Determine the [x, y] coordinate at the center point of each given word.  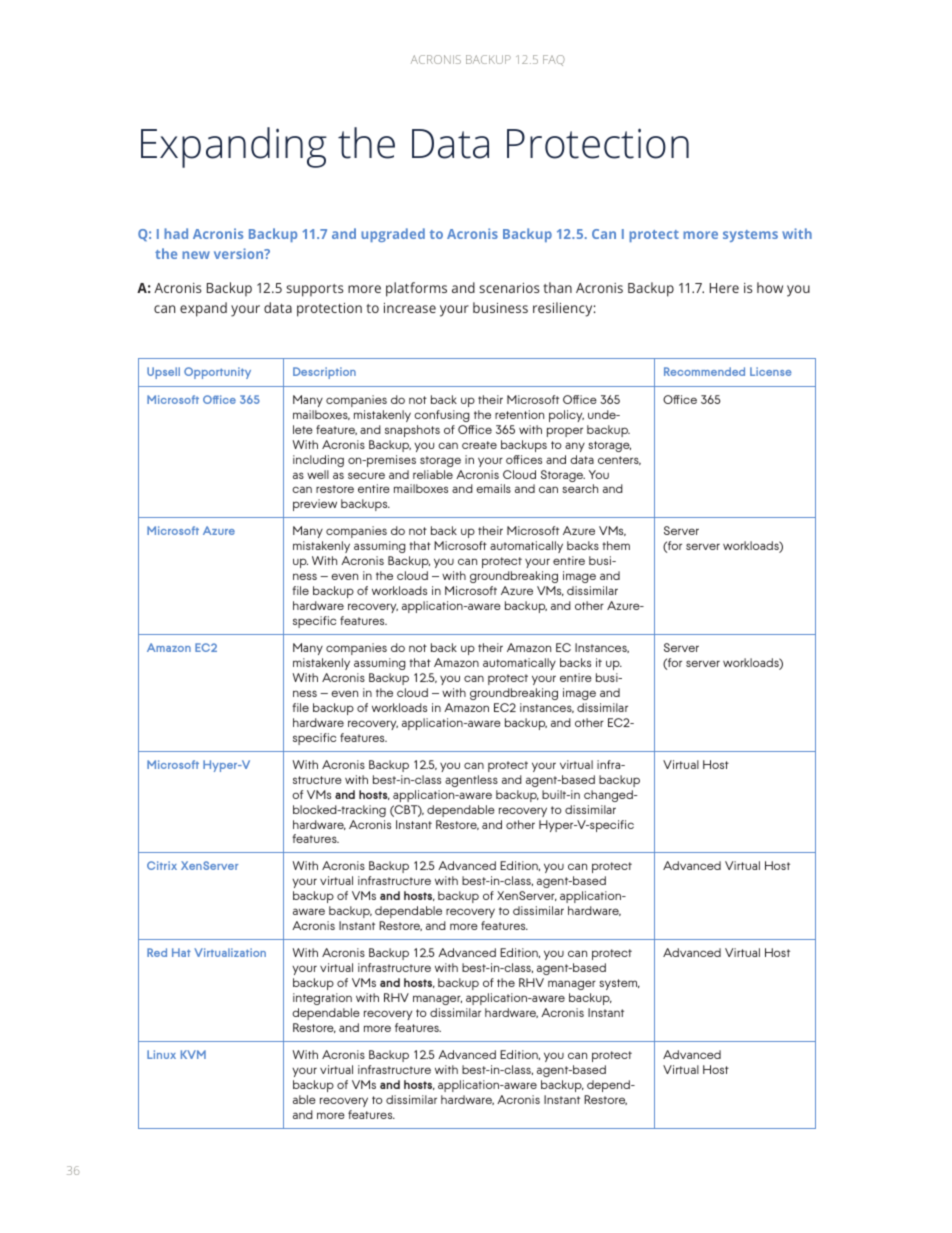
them [616, 545]
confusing [442, 416]
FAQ [554, 60]
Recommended [704, 371]
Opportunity [217, 373]
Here [724, 288]
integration [322, 999]
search [580, 488]
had [176, 233]
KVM [193, 1054]
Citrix [162, 865]
